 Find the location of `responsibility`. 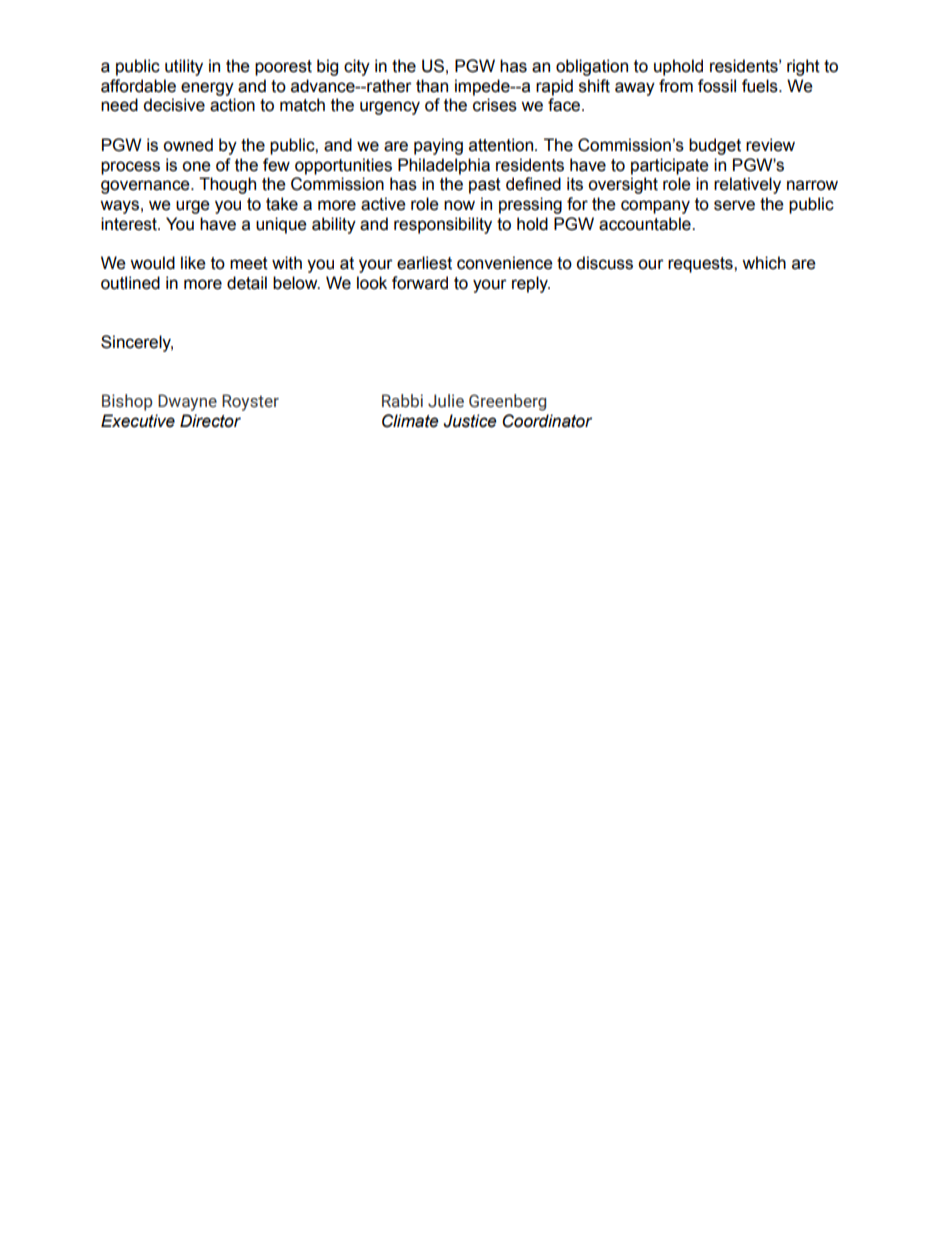

responsibility is located at coordinates (443, 225).
